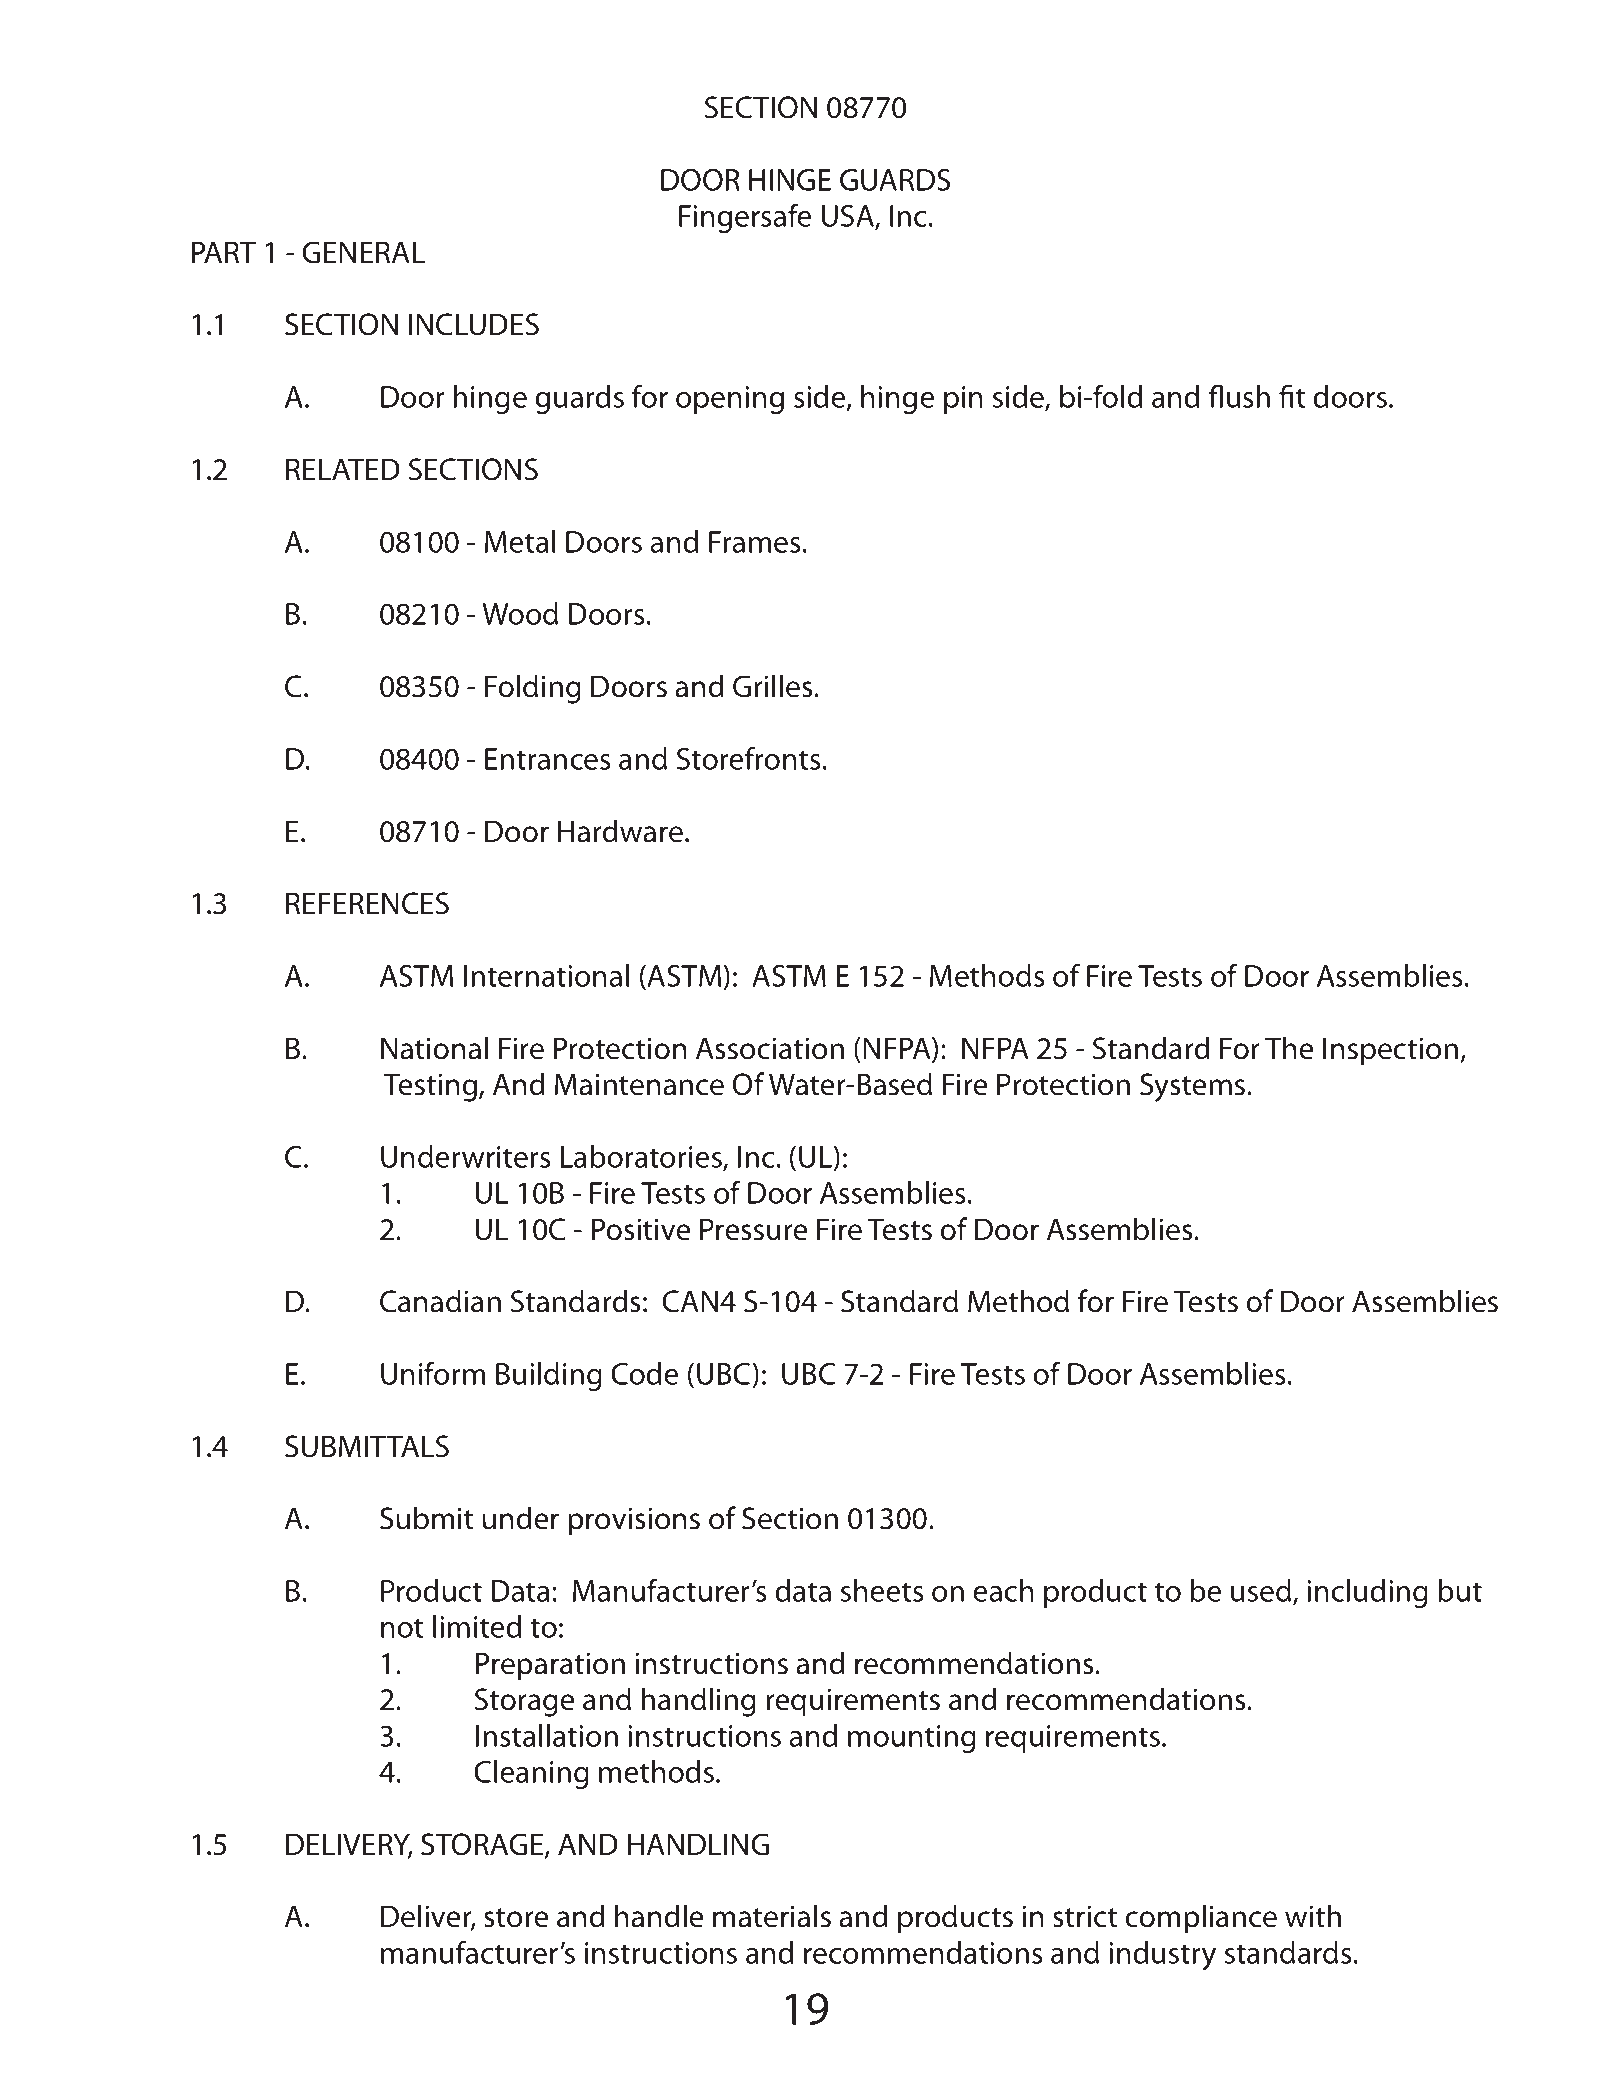 This document has width=1611, height=2084. What do you see at coordinates (963, 400) in the document?
I see `pin` at bounding box center [963, 400].
